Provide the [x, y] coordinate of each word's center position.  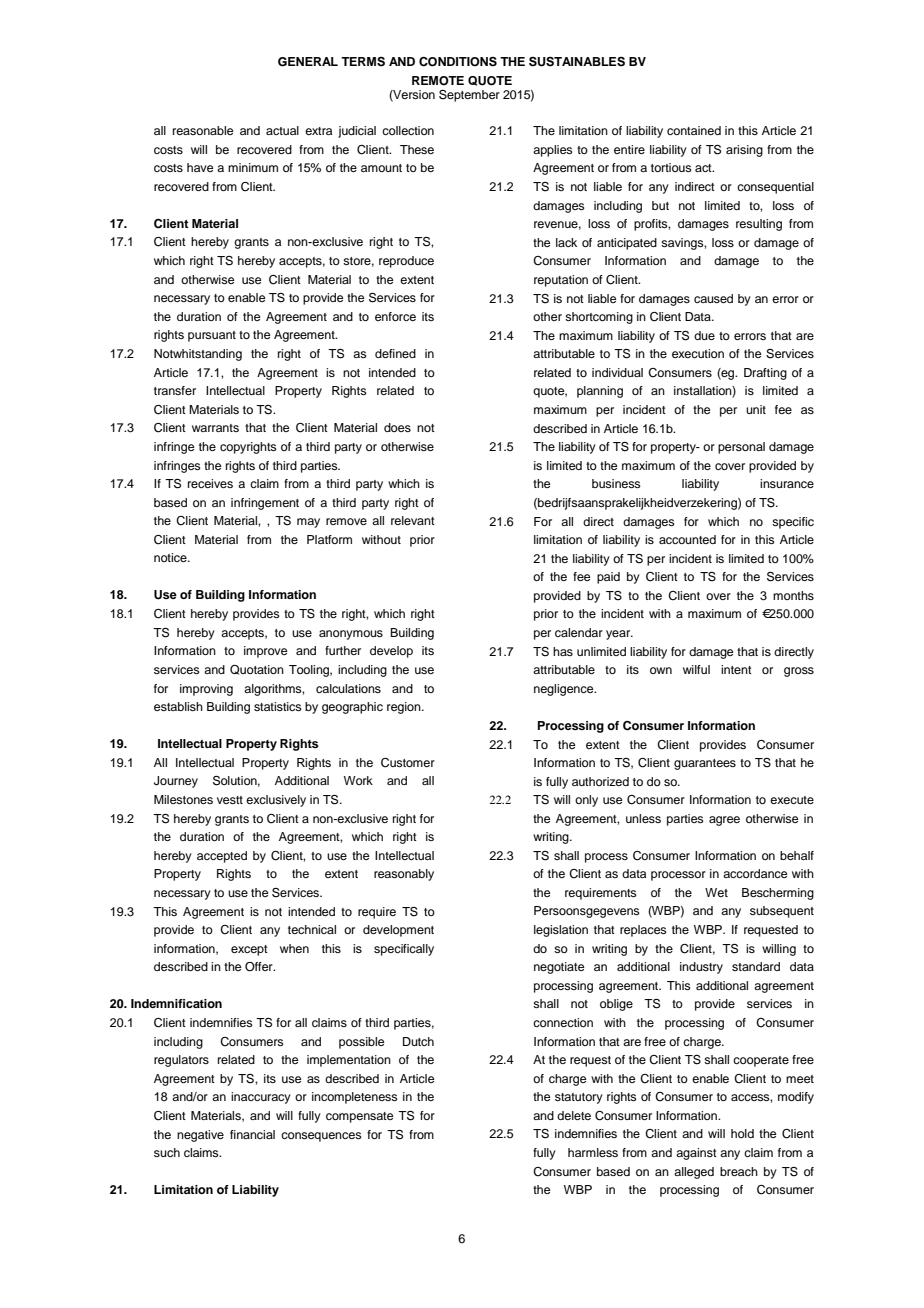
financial [252, 1134]
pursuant [212, 336]
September [469, 96]
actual [282, 130]
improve [265, 652]
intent [736, 669]
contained [694, 130]
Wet [716, 892]
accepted [222, 857]
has [563, 651]
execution [698, 353]
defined [395, 353]
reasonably [404, 875]
